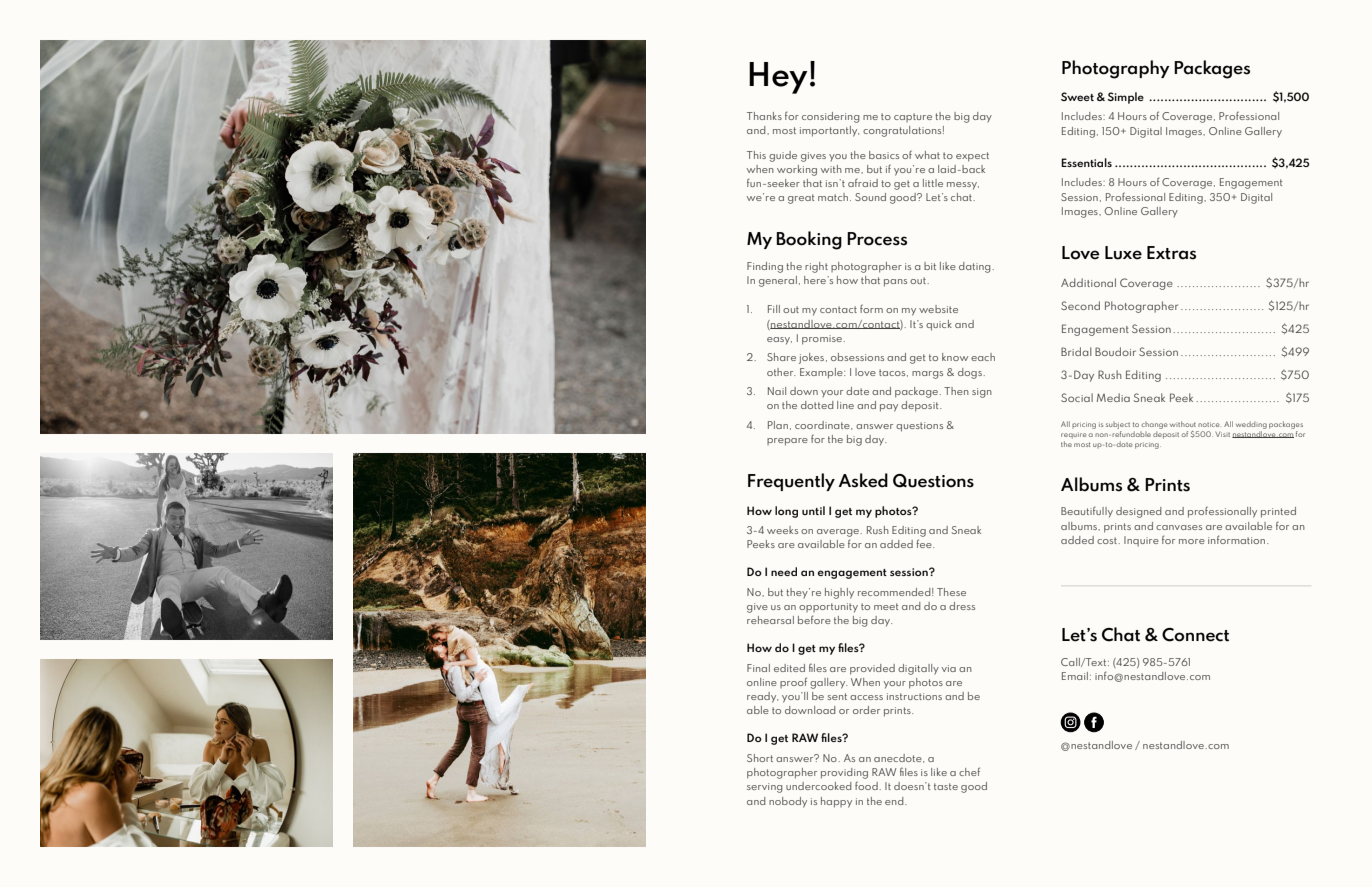 This image has width=1372, height=887. What do you see at coordinates (1077, 96) in the image?
I see `Sweet` at bounding box center [1077, 96].
